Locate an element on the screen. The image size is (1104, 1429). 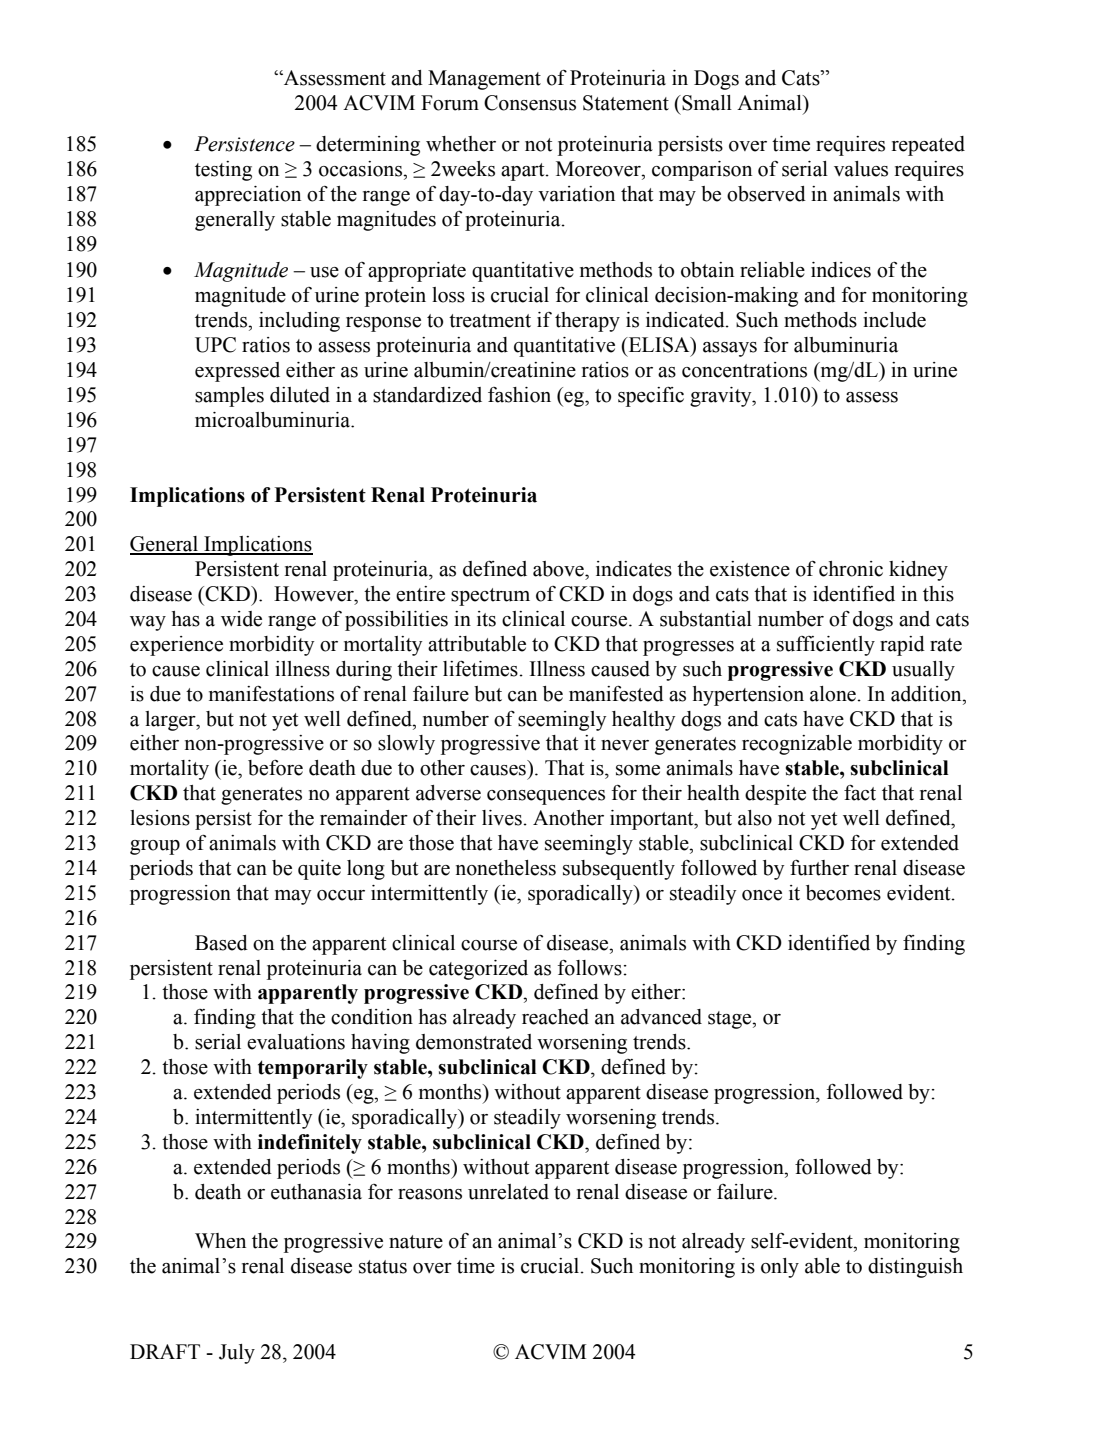
Based is located at coordinates (221, 943).
